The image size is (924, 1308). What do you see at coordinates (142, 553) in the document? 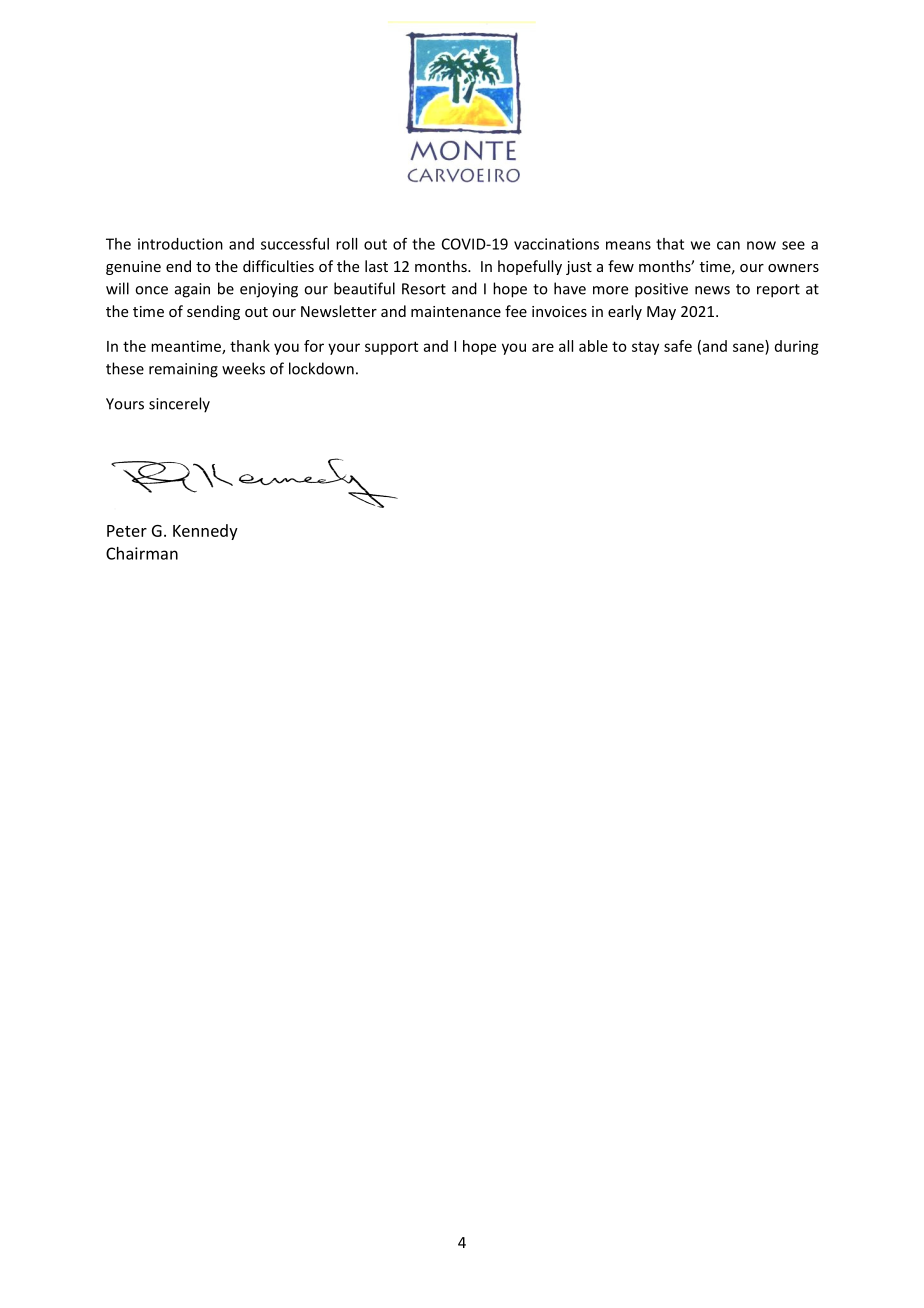
I see `Chairman` at bounding box center [142, 553].
